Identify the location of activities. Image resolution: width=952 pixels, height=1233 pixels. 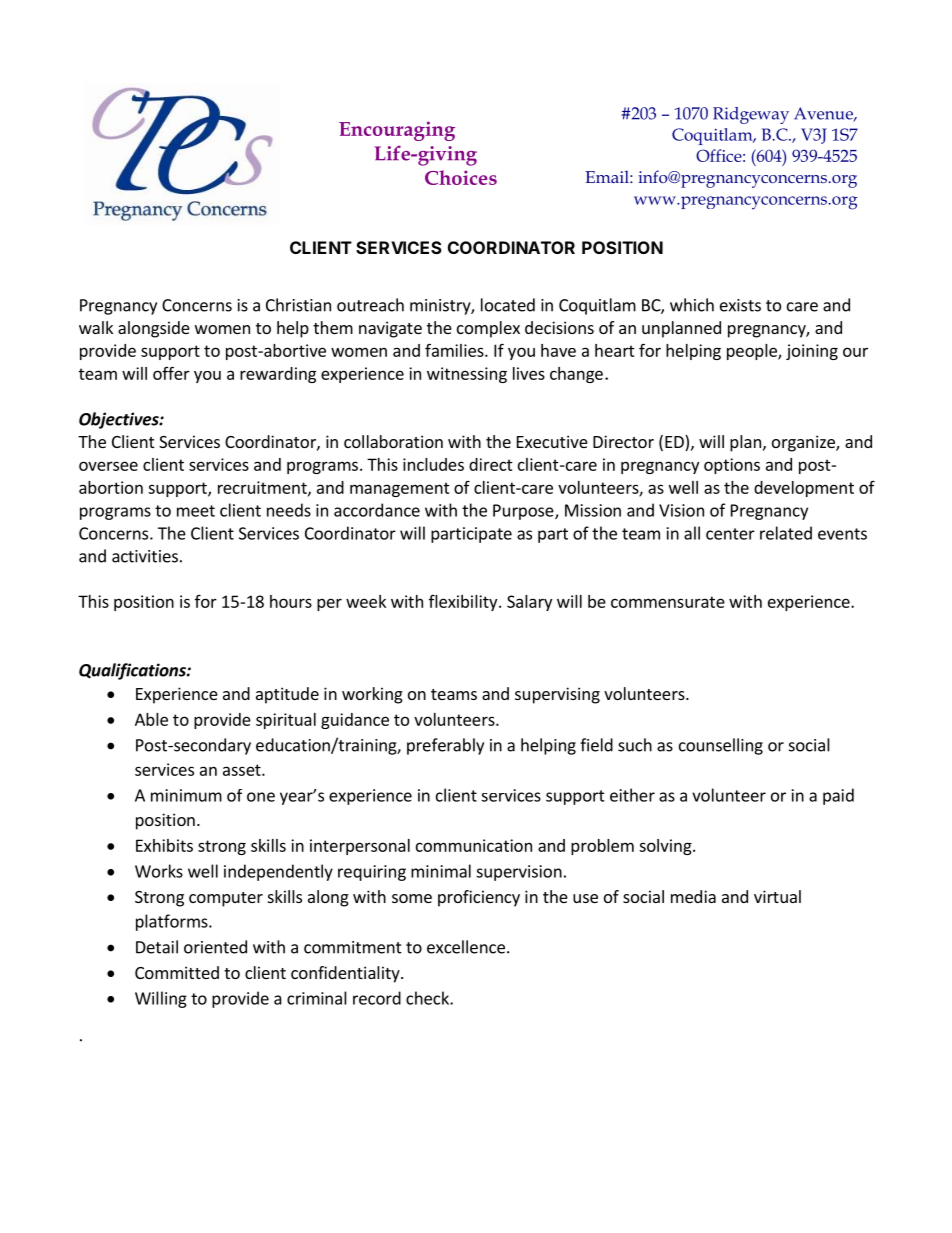
(145, 556).
